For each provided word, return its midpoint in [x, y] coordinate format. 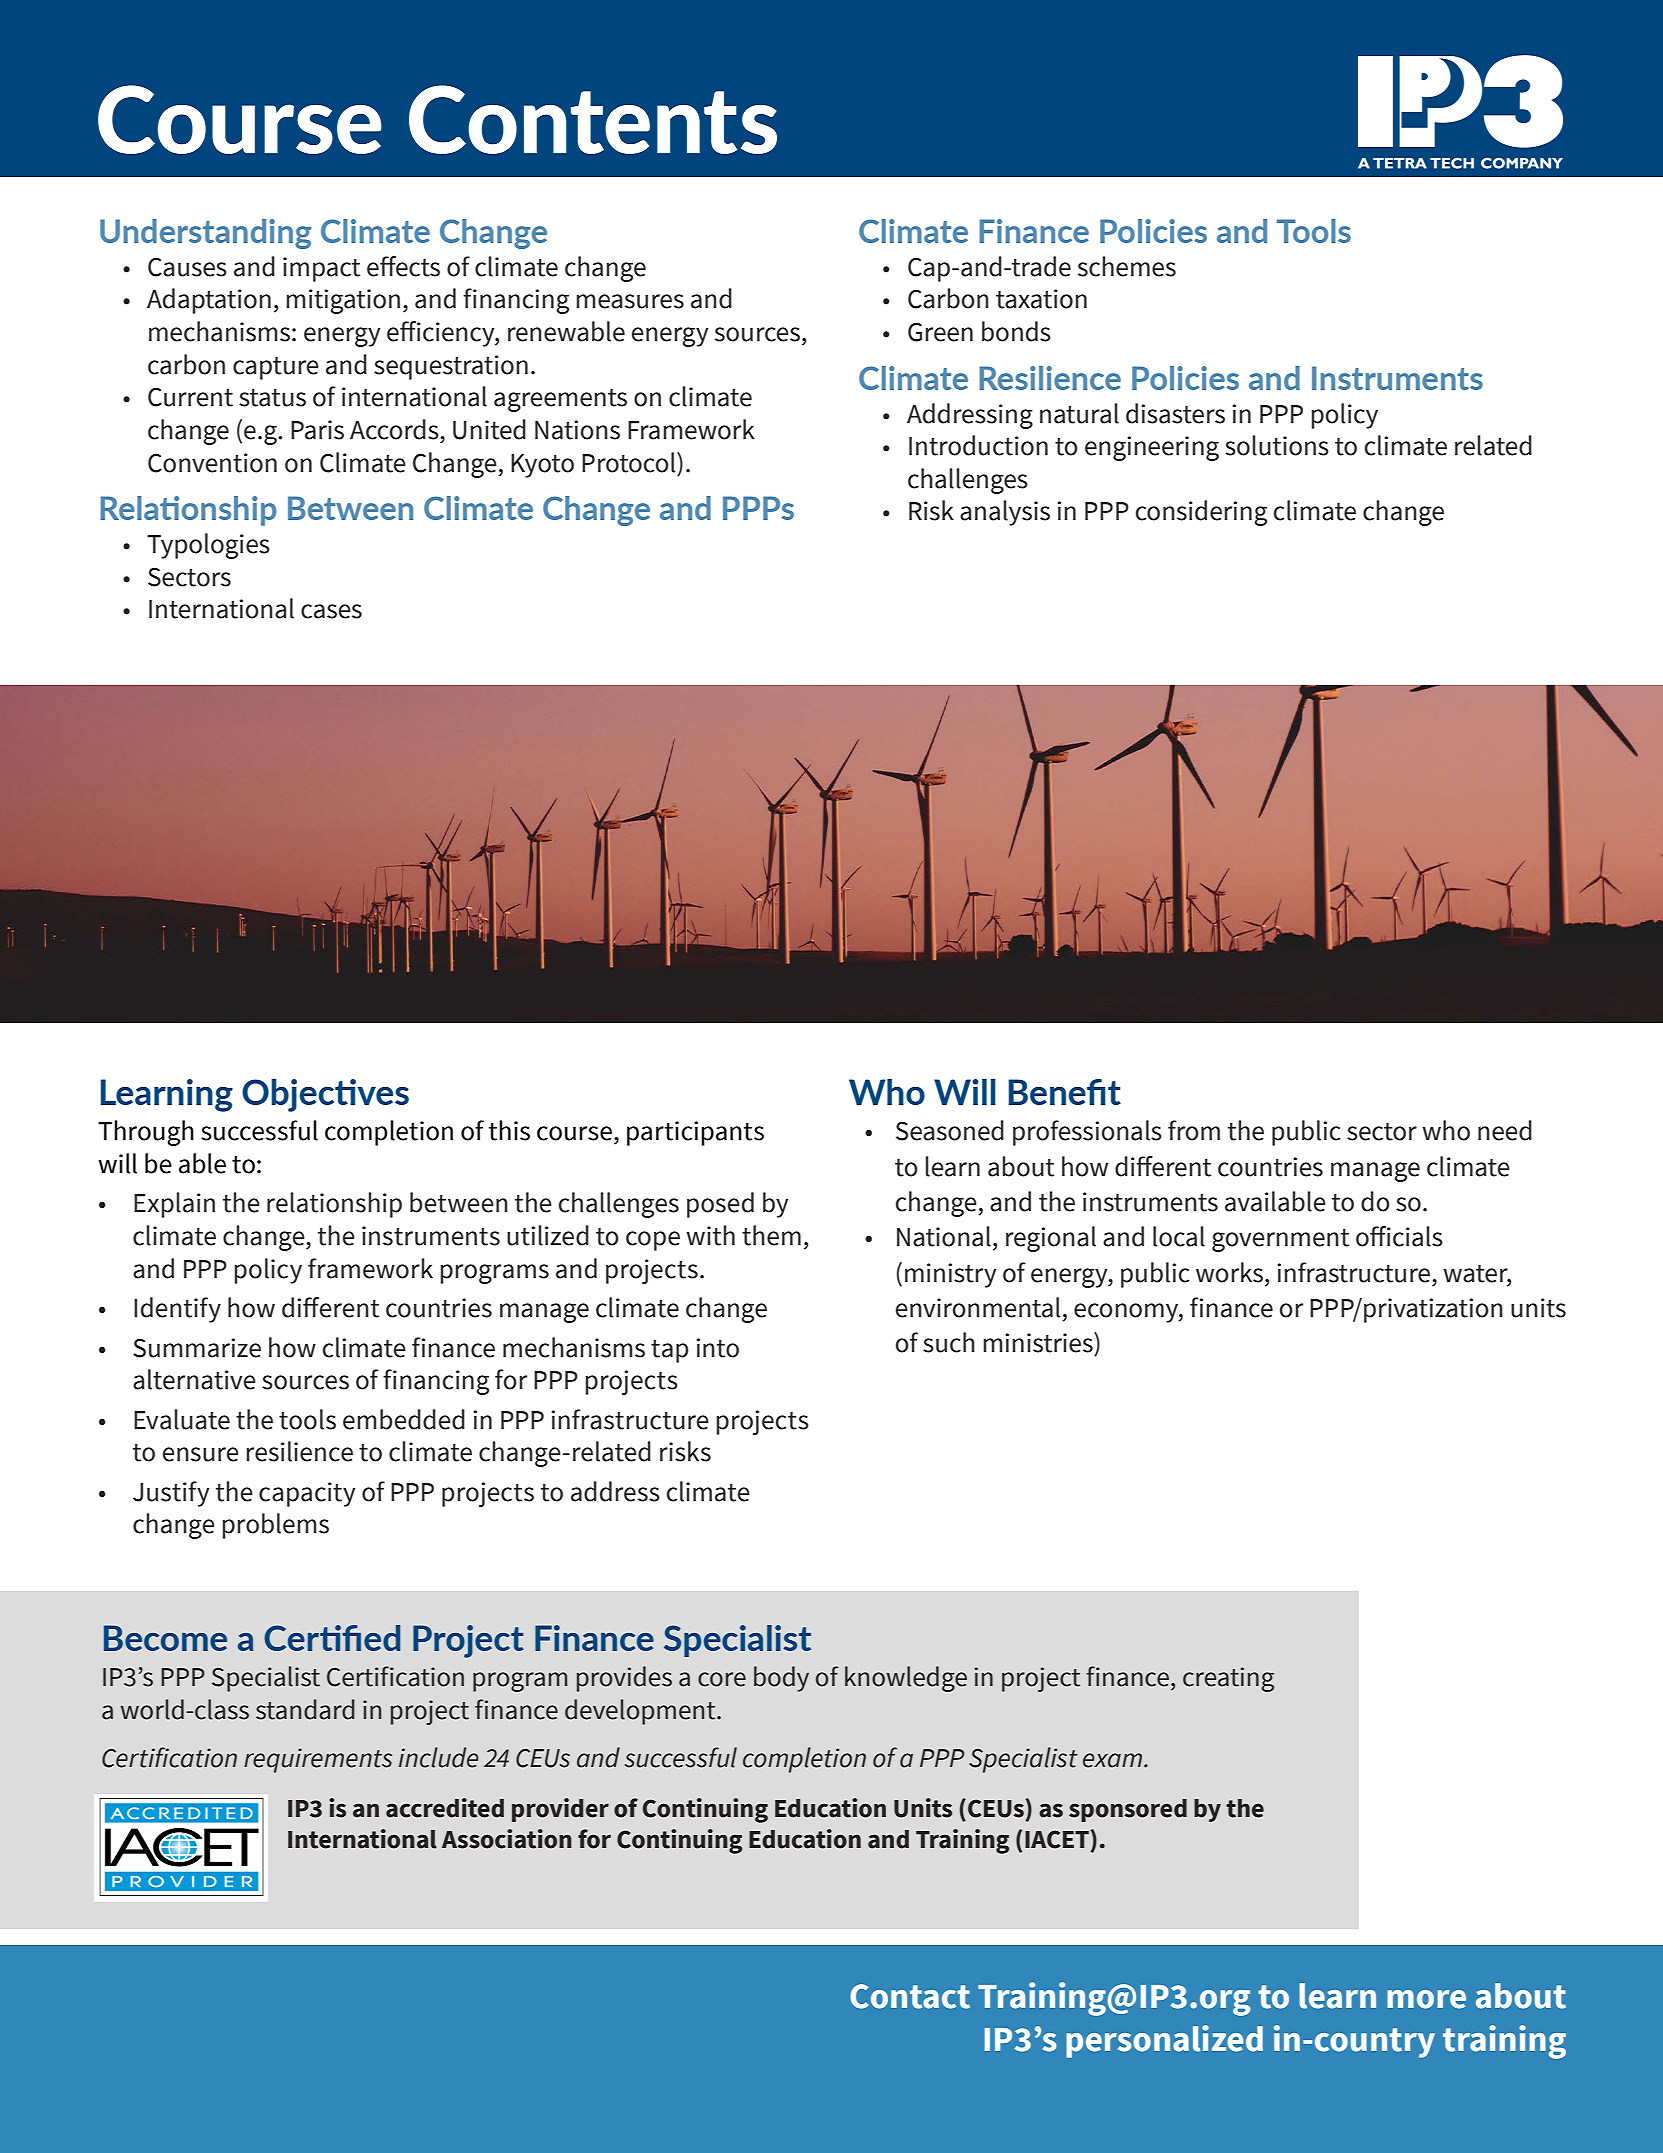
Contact [910, 1996]
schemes [1127, 266]
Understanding [205, 234]
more [1426, 1999]
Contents [593, 119]
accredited [445, 1808]
